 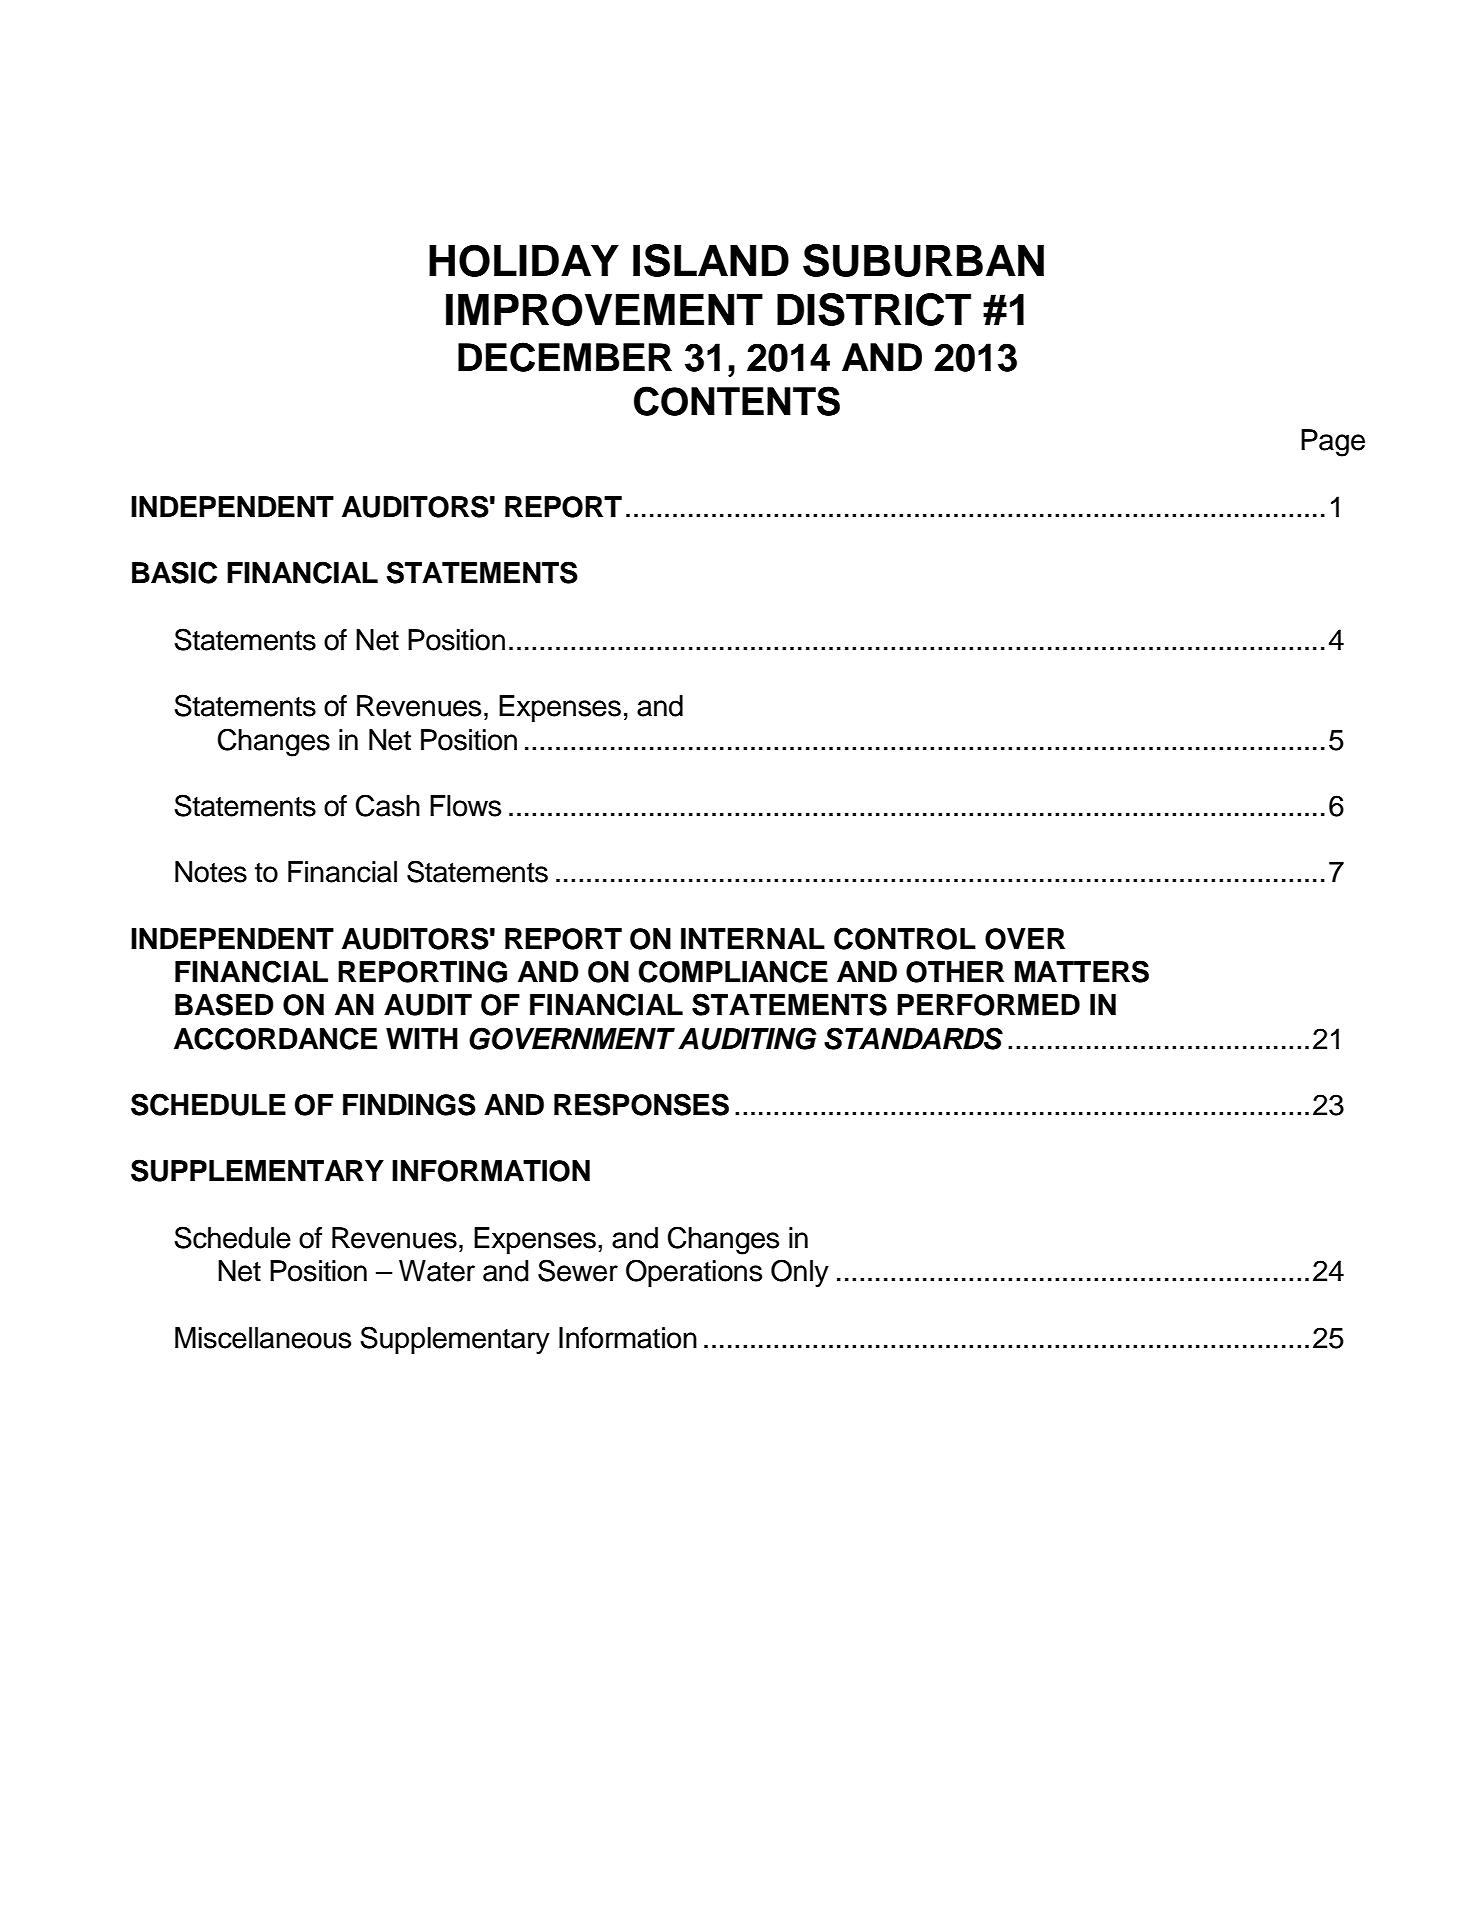 What do you see at coordinates (275, 1038) in the image?
I see `ACCORDANCE` at bounding box center [275, 1038].
